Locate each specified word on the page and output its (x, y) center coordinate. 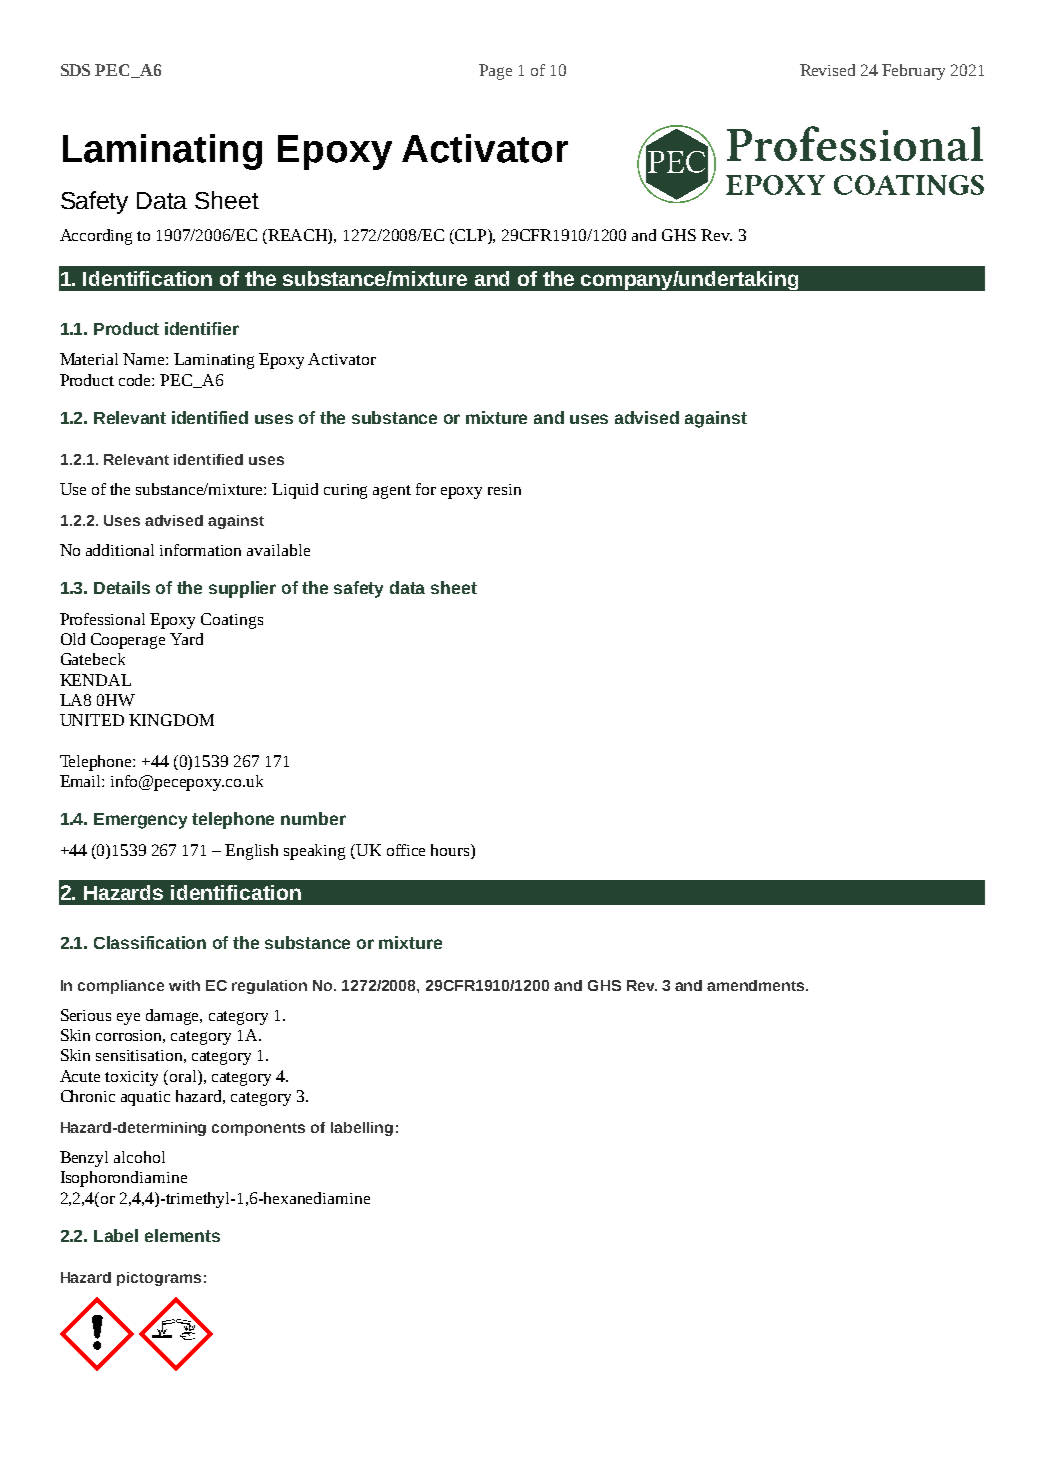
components (258, 1129)
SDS (75, 70)
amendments (757, 985)
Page (495, 72)
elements (182, 1235)
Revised (827, 70)
